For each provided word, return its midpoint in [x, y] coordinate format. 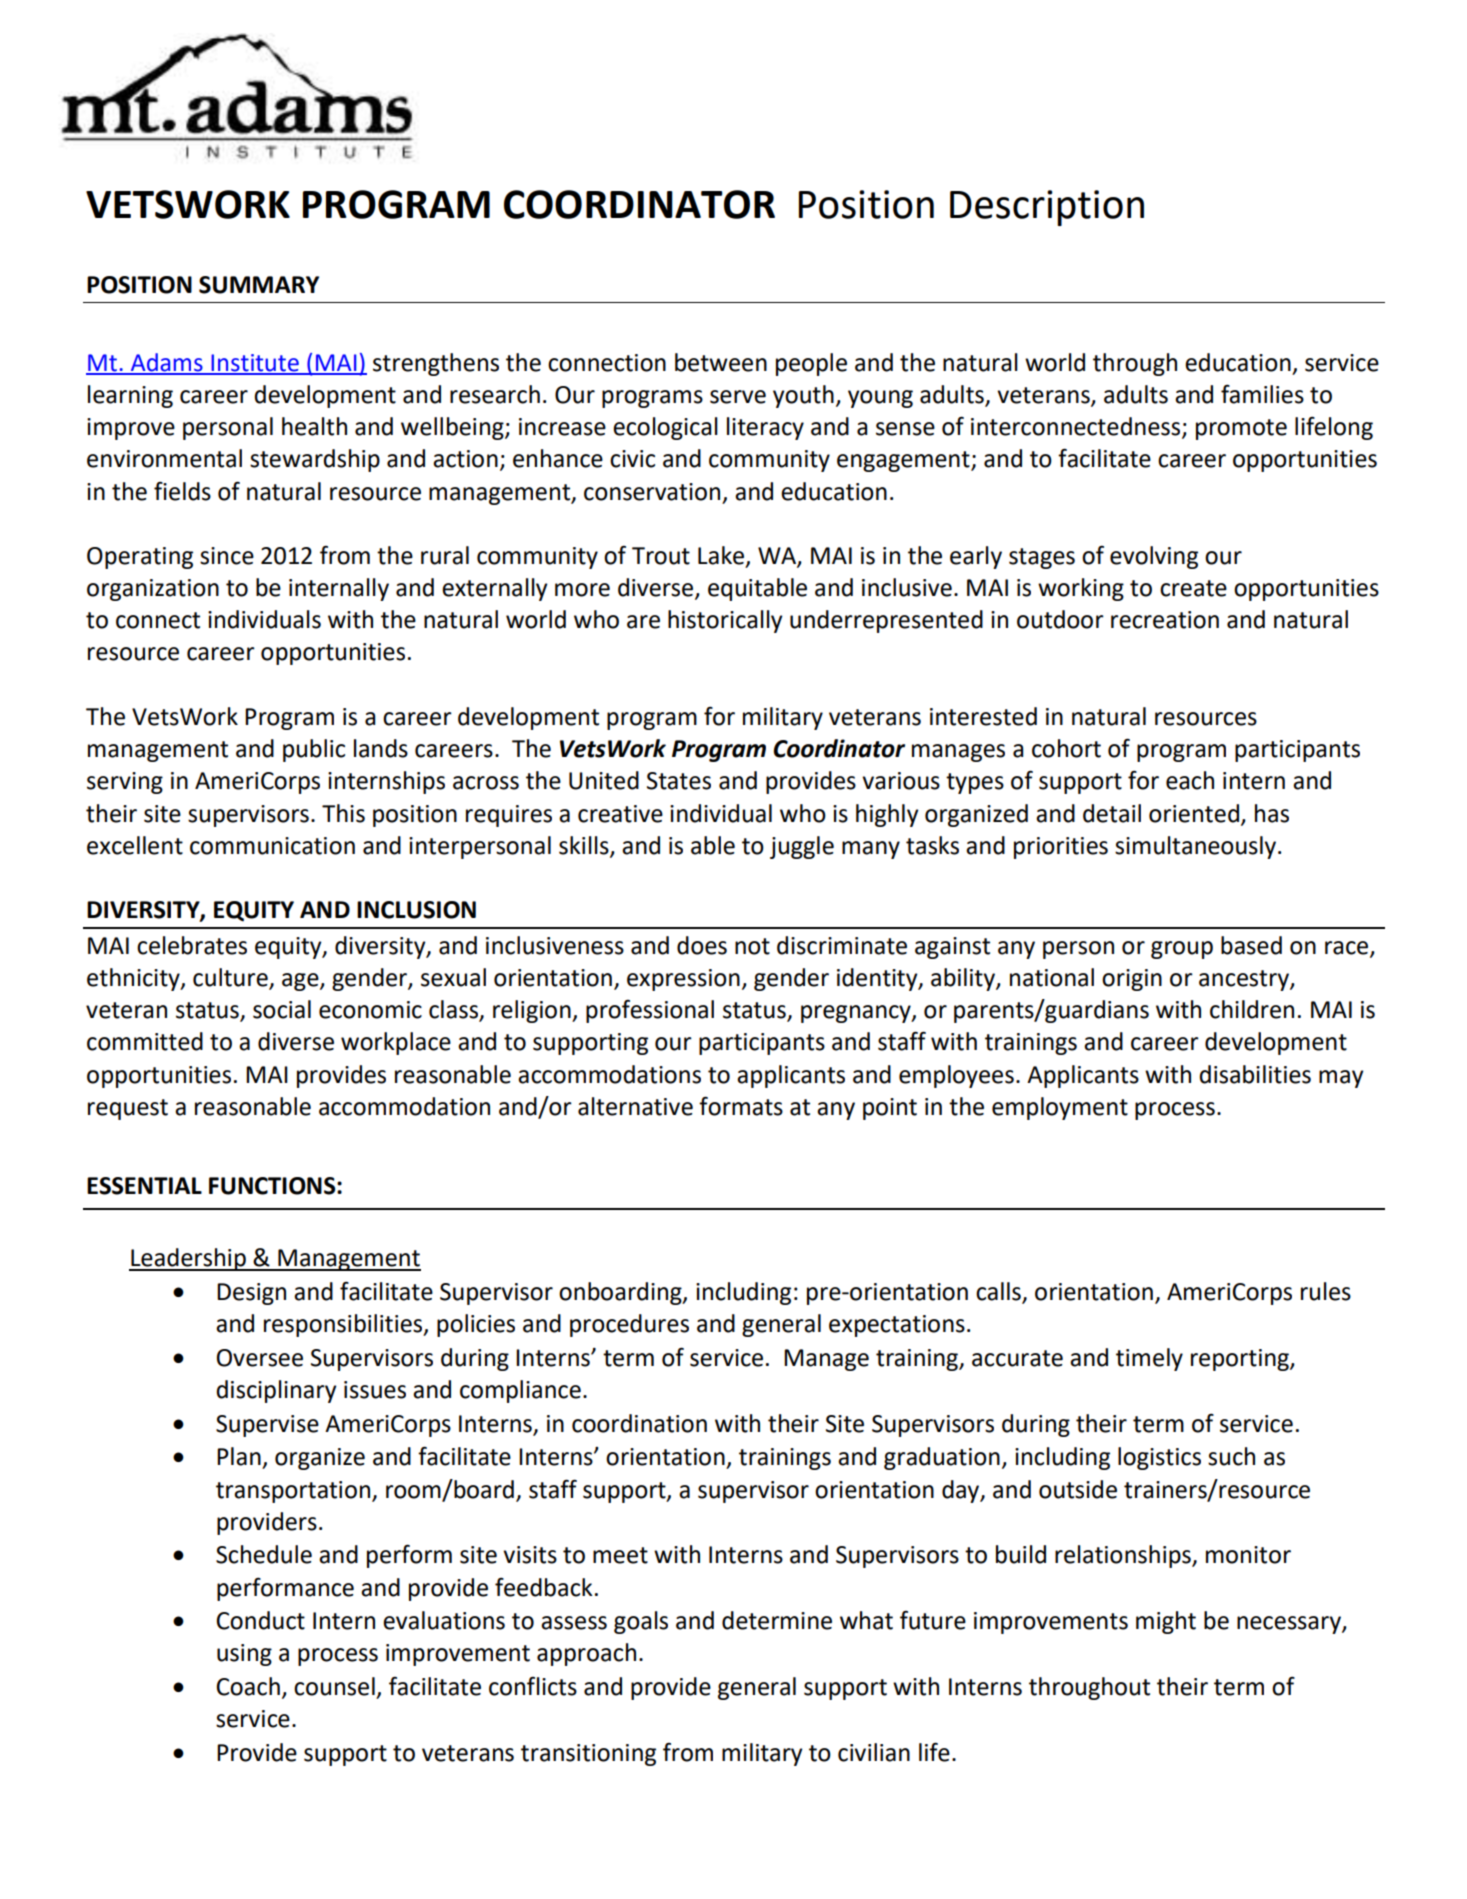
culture [231, 978]
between [721, 362]
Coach [248, 1686]
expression [683, 980]
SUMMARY [259, 285]
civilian [874, 1752]
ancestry [1245, 980]
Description [1047, 208]
